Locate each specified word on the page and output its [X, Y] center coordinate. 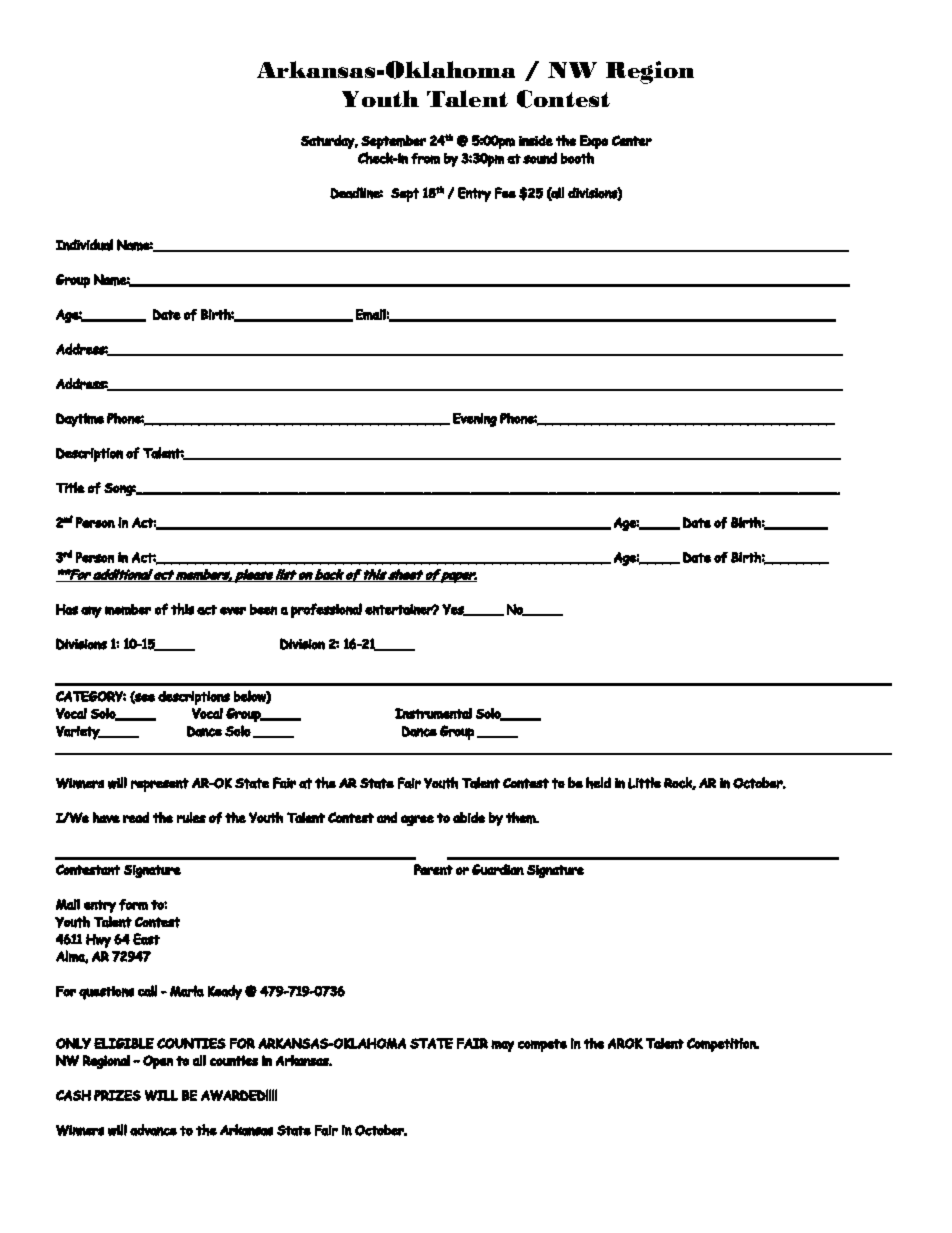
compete [542, 1045]
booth [577, 158]
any [91, 612]
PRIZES [117, 1095]
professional [326, 610]
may [502, 1046]
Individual [84, 245]
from [425, 158]
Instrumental [433, 713]
